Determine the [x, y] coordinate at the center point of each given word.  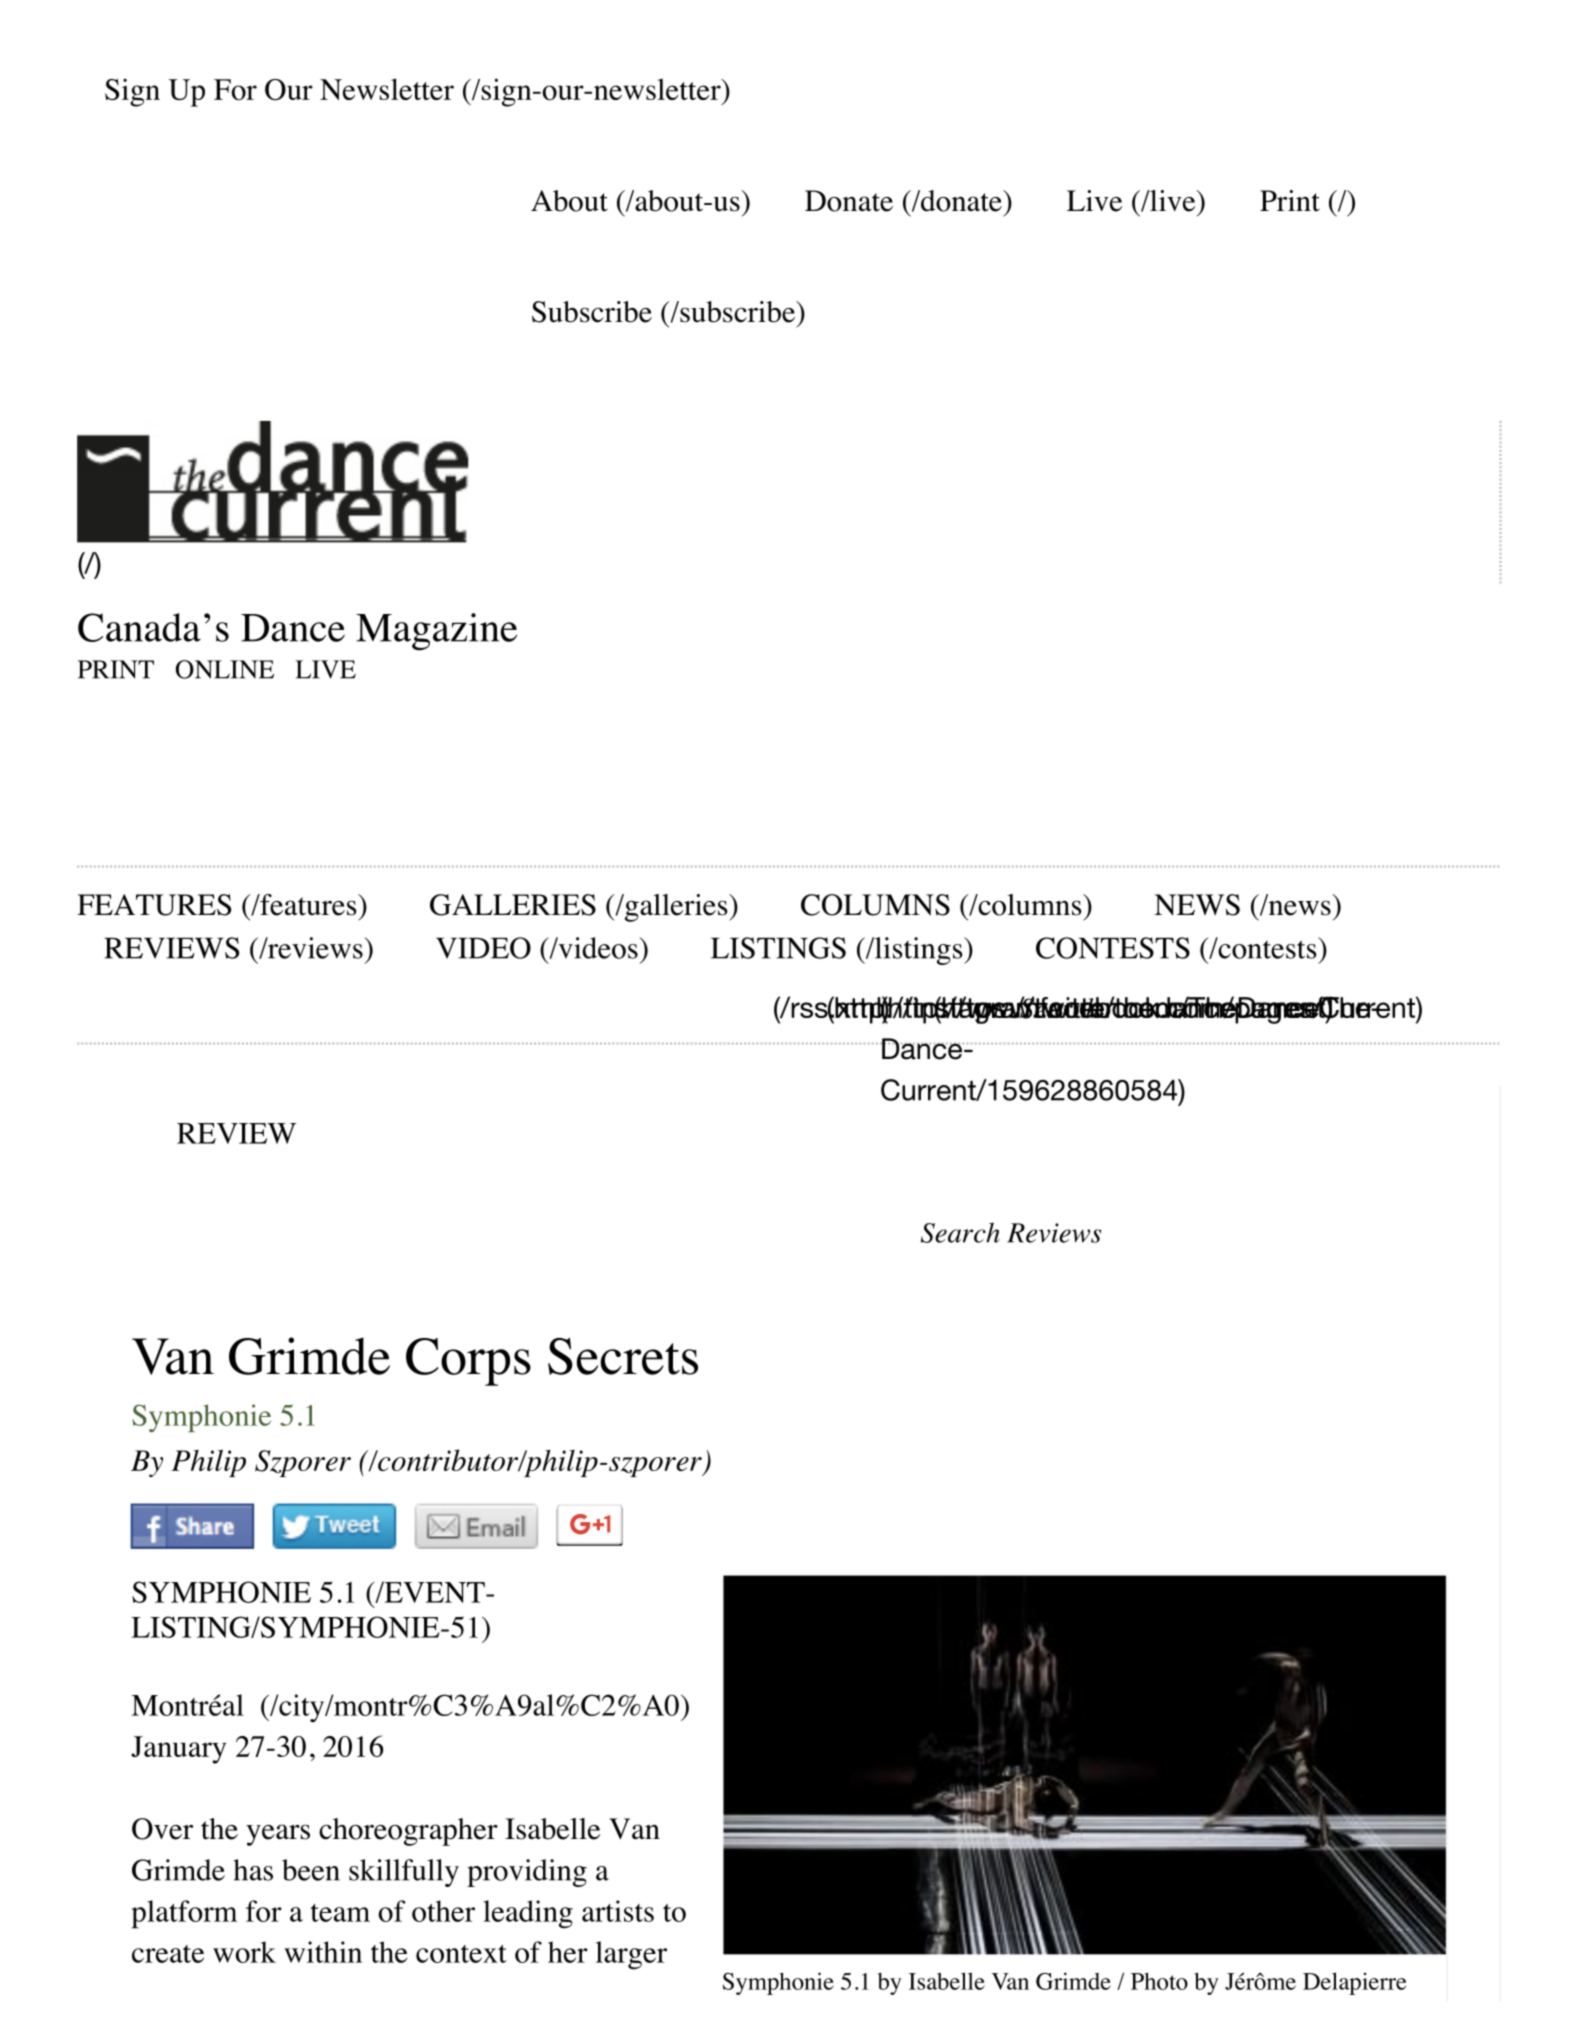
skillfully [404, 1873]
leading [528, 1914]
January [178, 1750]
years [278, 1835]
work [244, 1952]
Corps [468, 1362]
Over [162, 1829]
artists [618, 1911]
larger [631, 1955]
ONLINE [225, 669]
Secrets [623, 1356]
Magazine [436, 632]
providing [527, 1873]
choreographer [408, 1832]
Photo [1159, 1981]
